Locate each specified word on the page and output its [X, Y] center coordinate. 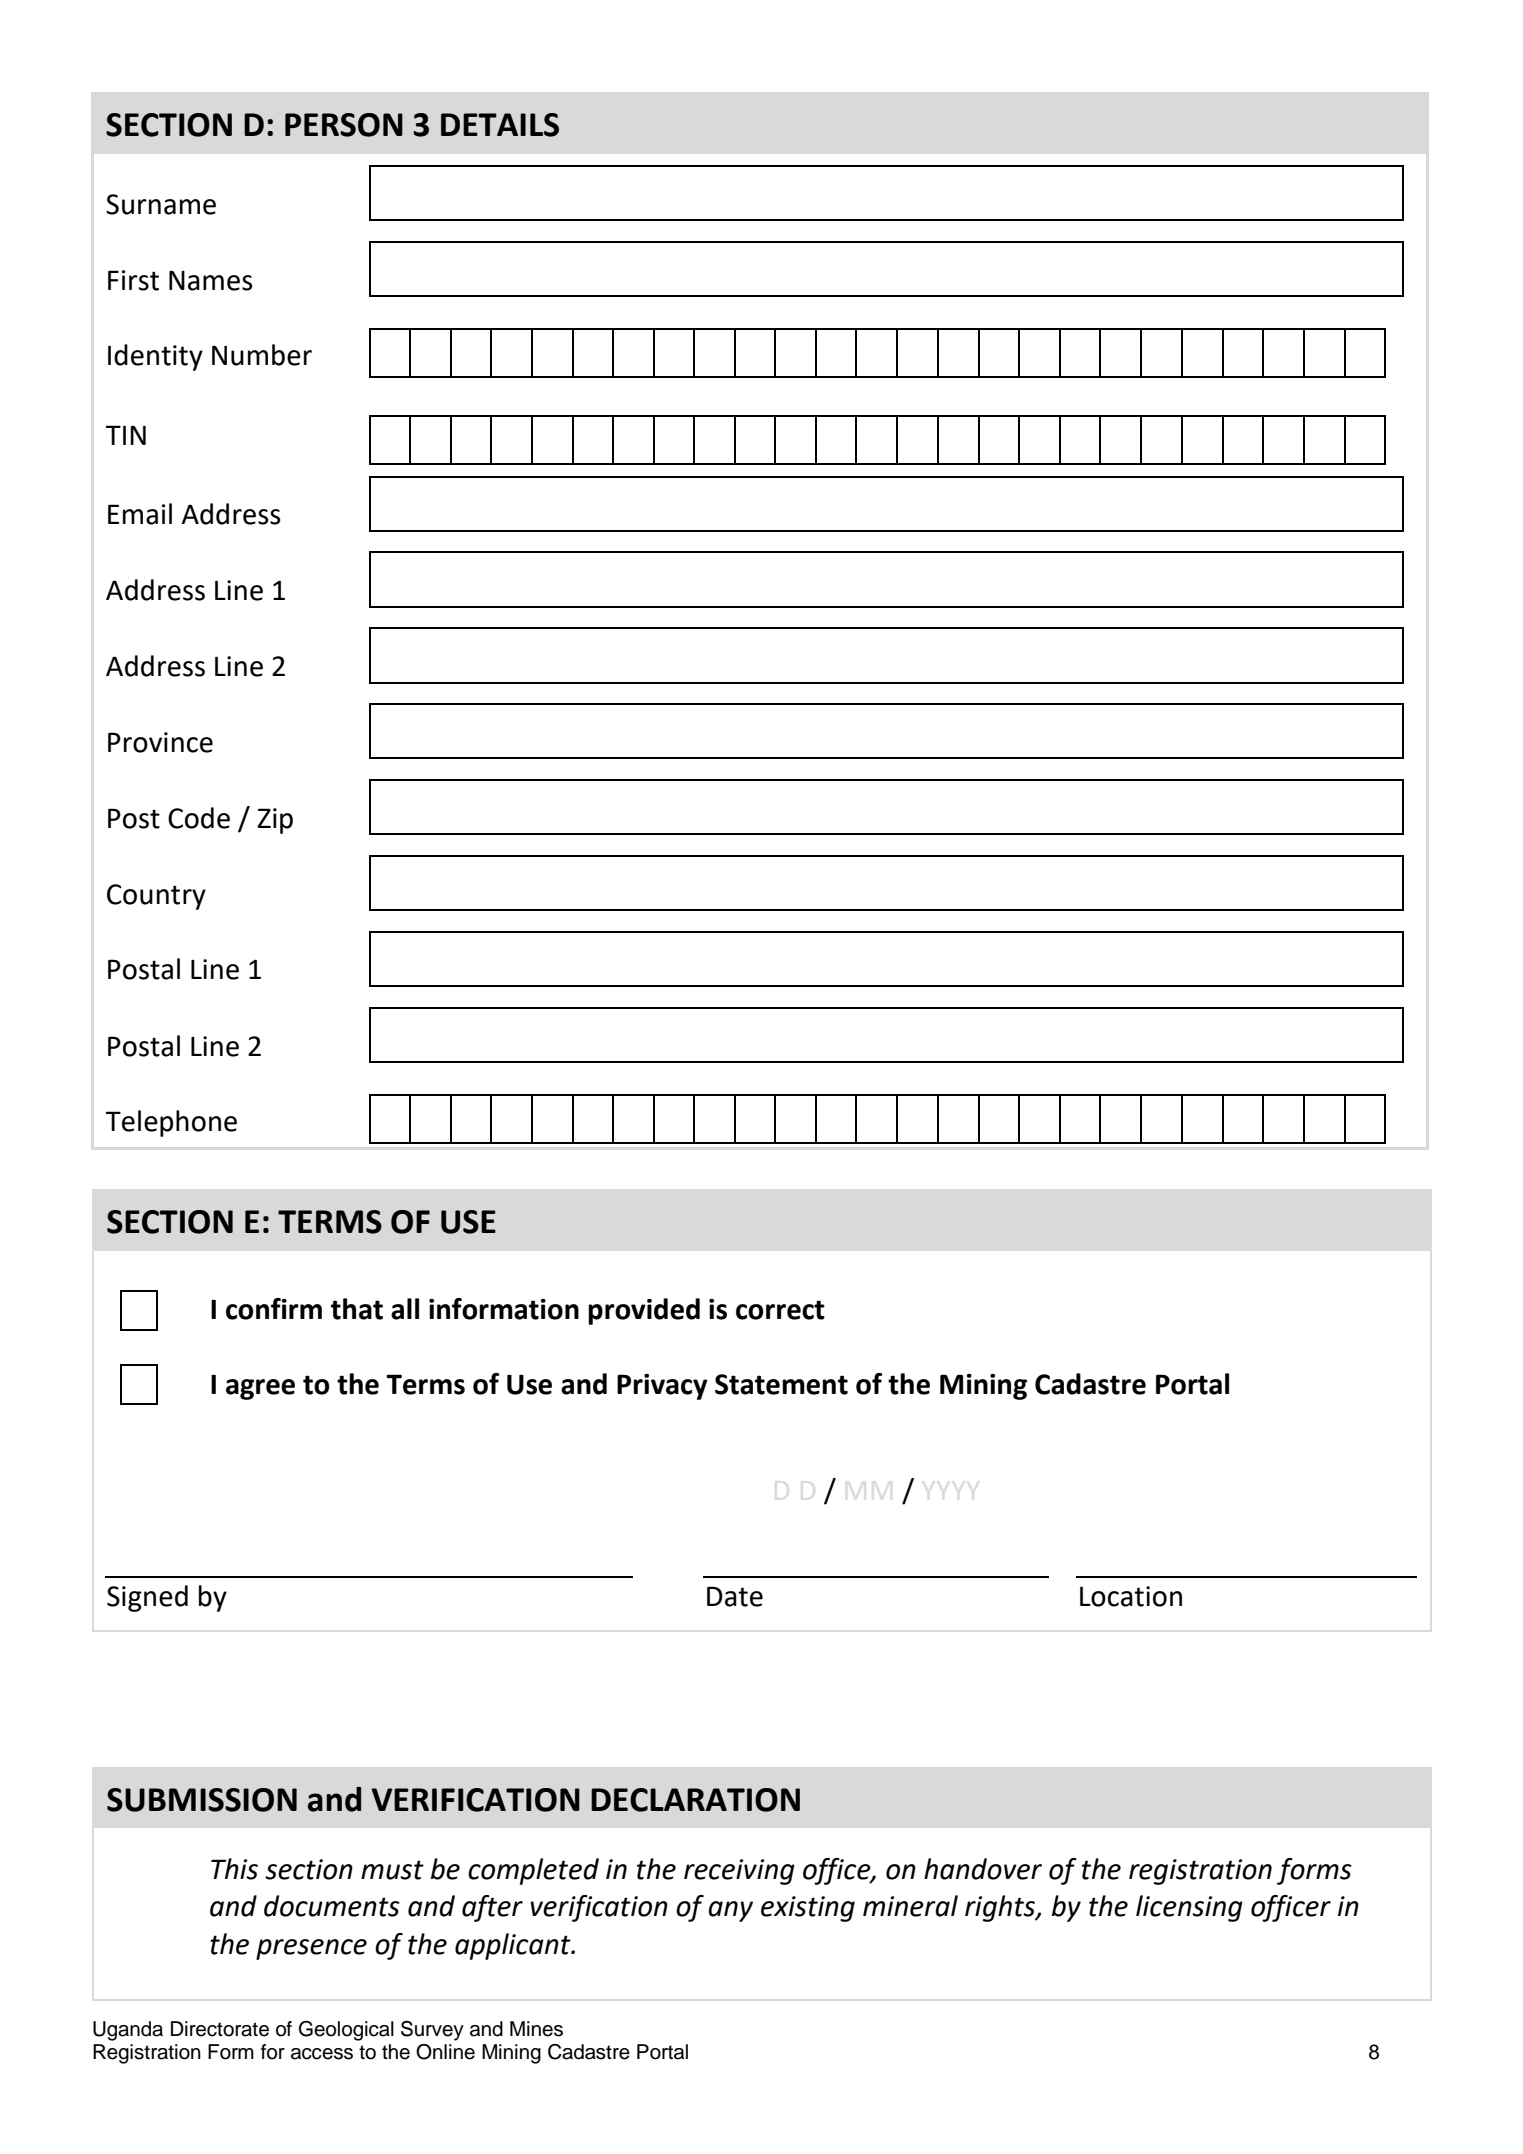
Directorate [220, 2029]
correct [780, 1310]
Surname [161, 204]
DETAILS [500, 125]
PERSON [344, 125]
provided [644, 1311]
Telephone [171, 1123]
